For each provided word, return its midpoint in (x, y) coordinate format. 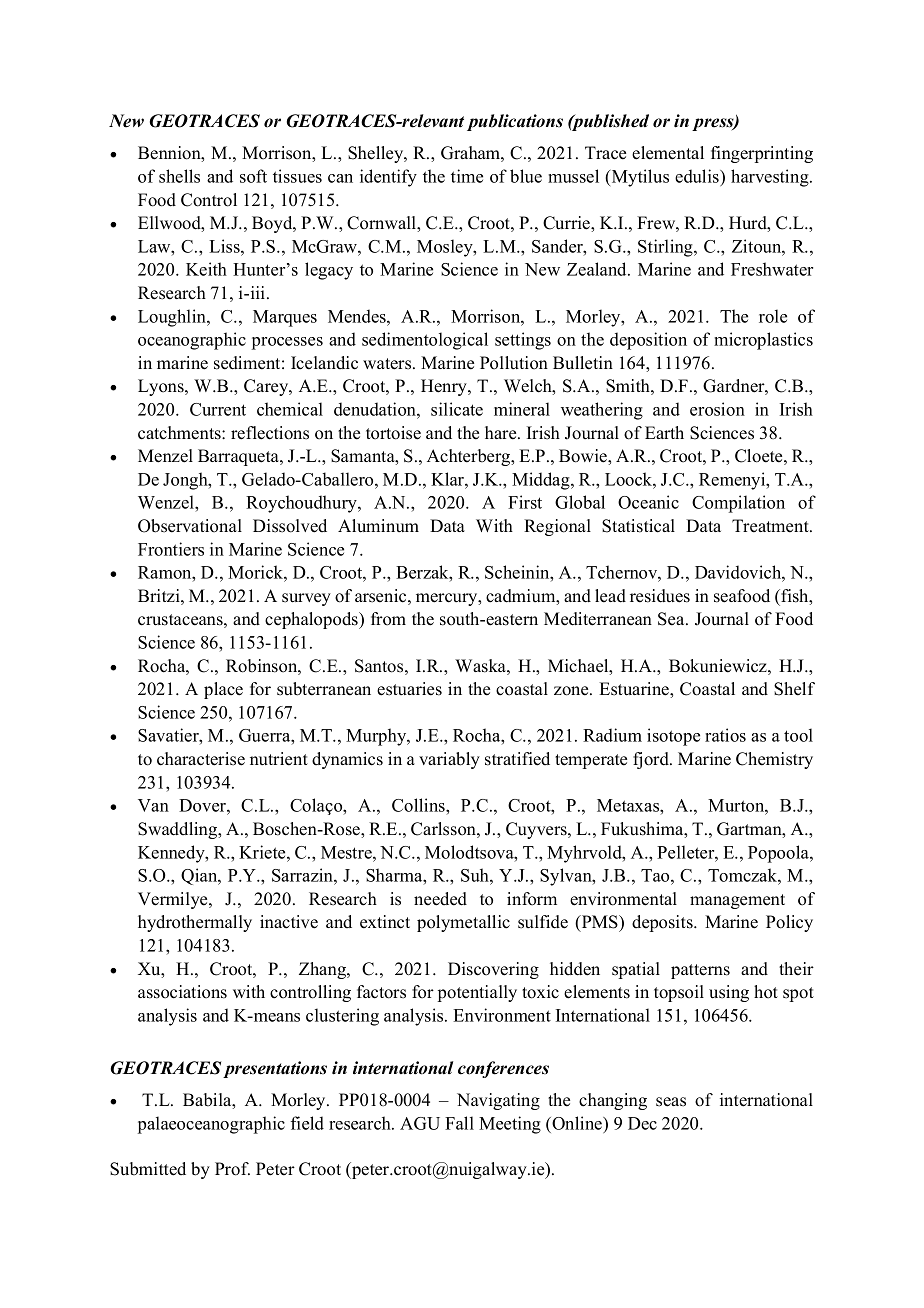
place (223, 690)
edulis (698, 176)
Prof (232, 1169)
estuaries (409, 689)
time (467, 176)
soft (253, 176)
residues (660, 596)
